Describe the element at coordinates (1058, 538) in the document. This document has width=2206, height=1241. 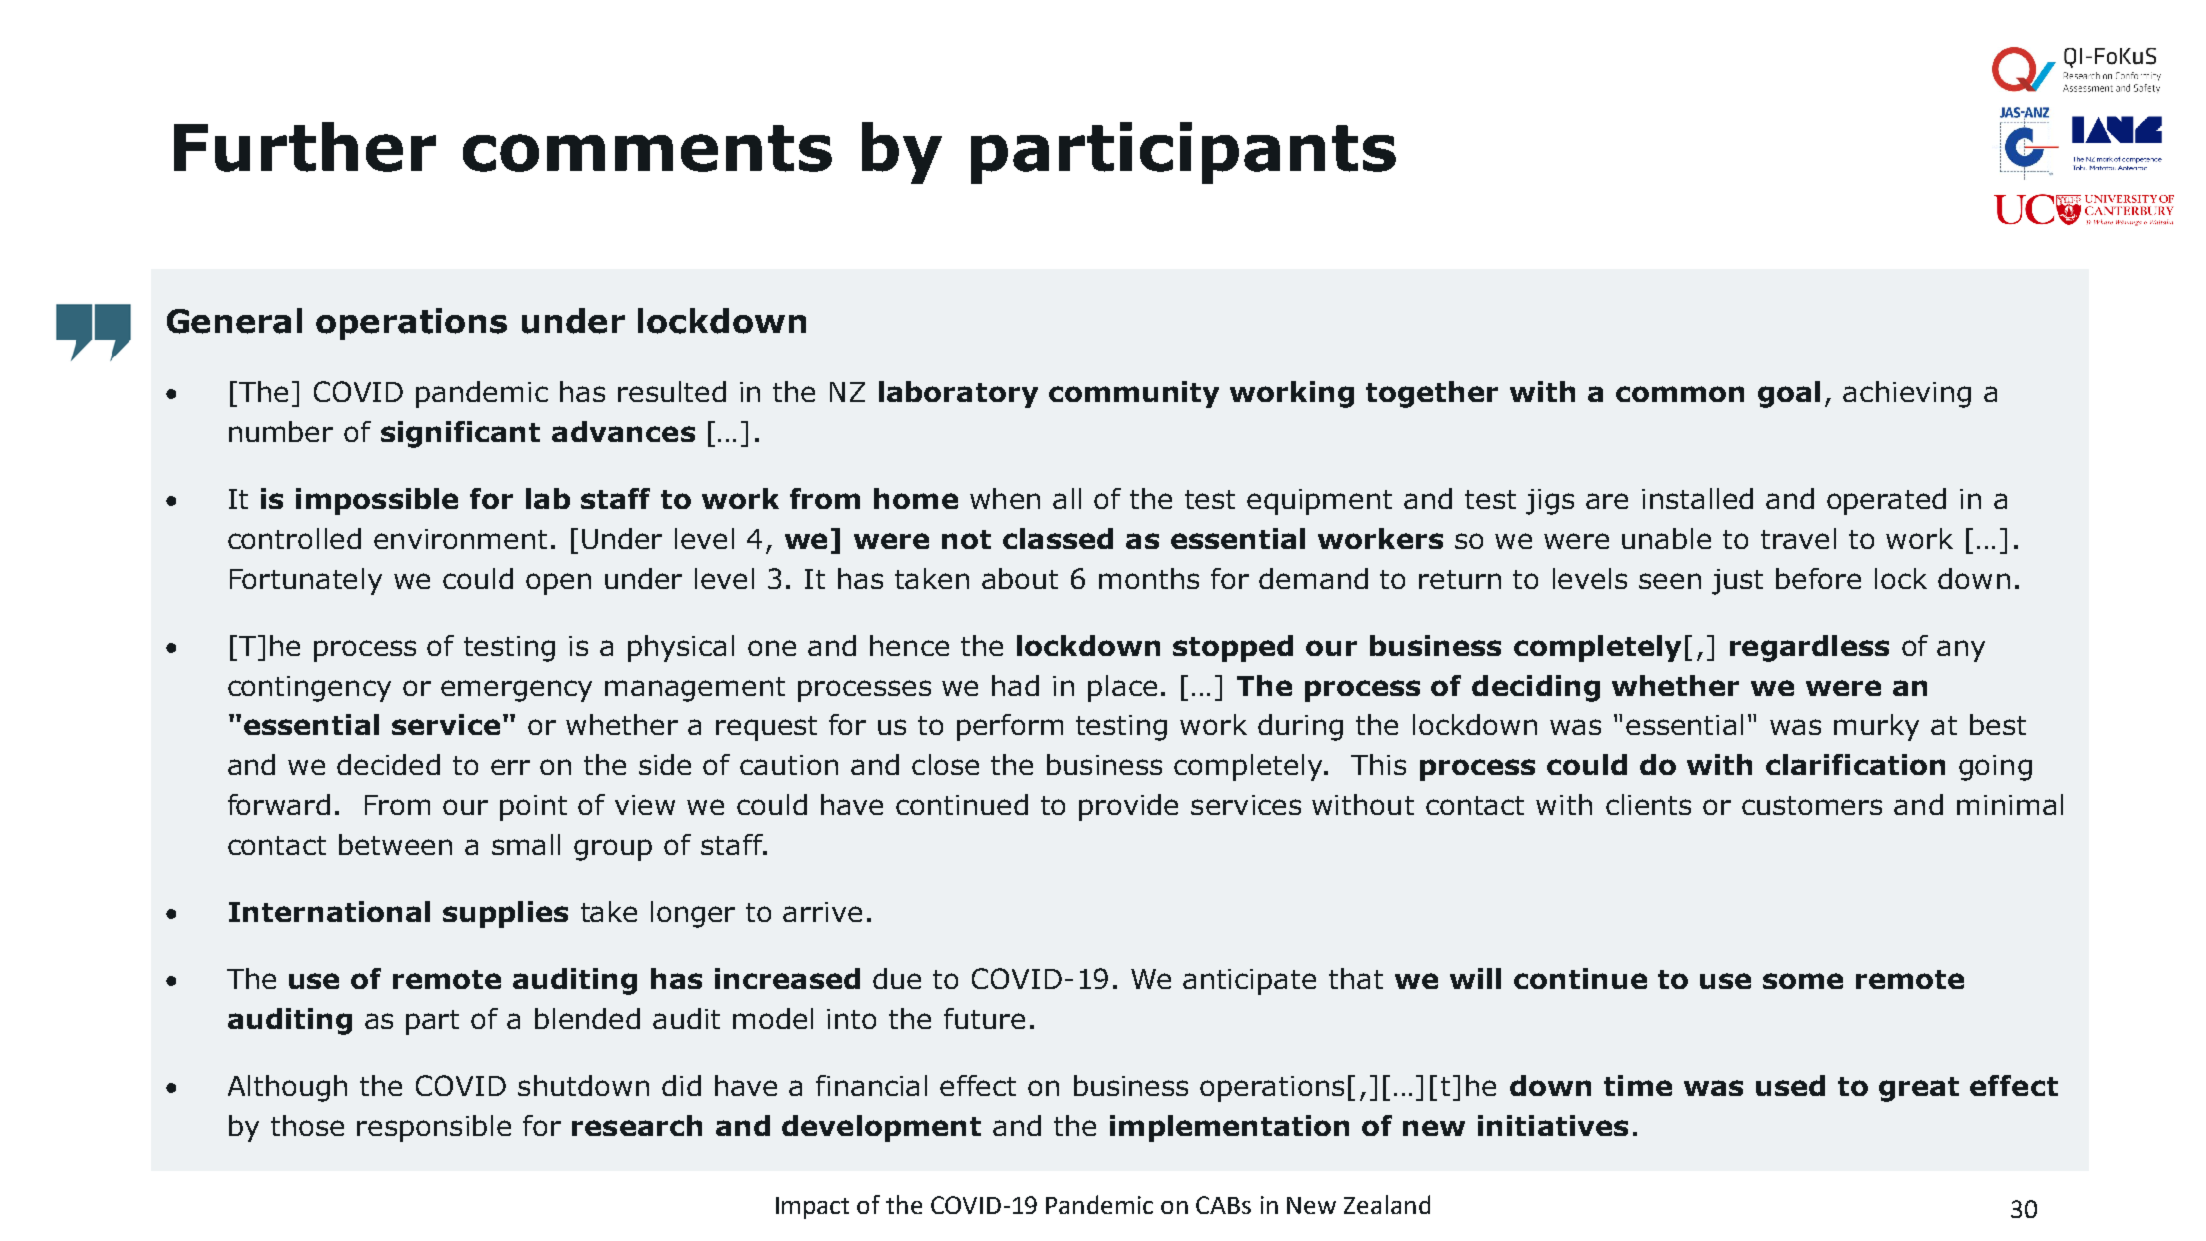
I see `classed` at that location.
